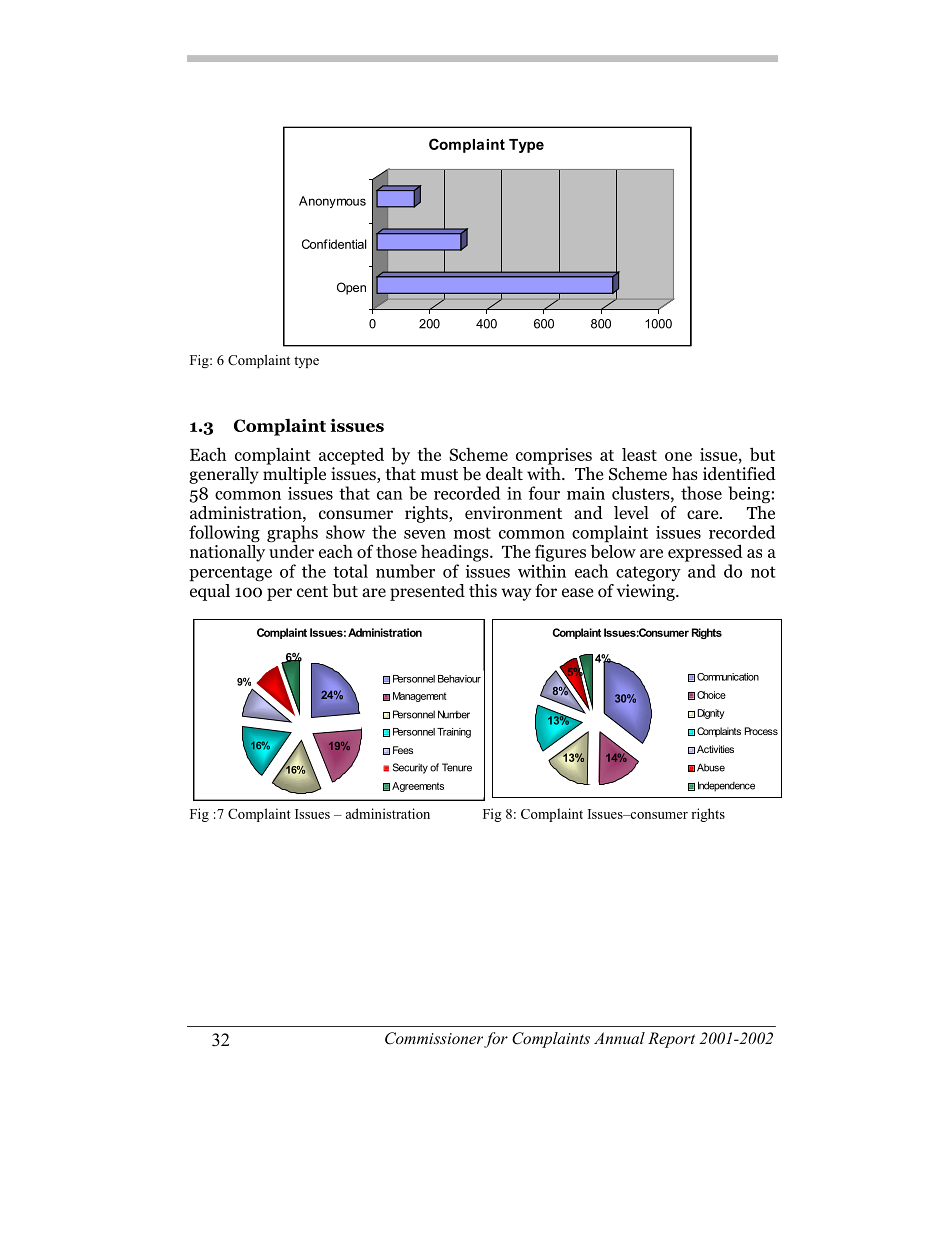 This document has height=1233, width=952. I want to click on equal, so click(210, 591).
